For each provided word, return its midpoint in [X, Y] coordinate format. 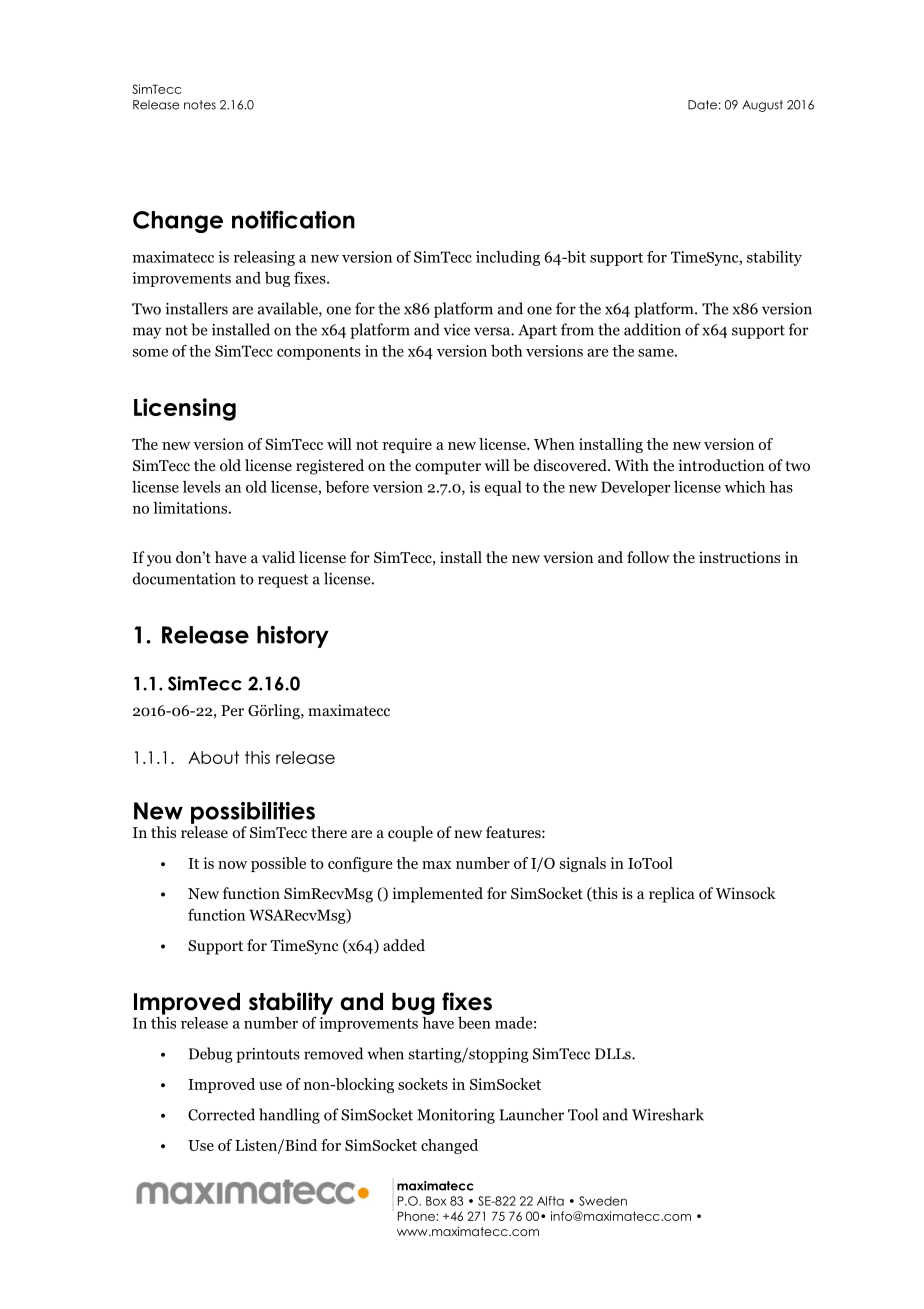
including [508, 258]
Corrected [221, 1114]
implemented [438, 895]
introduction [721, 465]
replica [672, 895]
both [507, 351]
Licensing [185, 409]
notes [200, 105]
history [293, 637]
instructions [739, 557]
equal [503, 488]
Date [702, 105]
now [232, 865]
